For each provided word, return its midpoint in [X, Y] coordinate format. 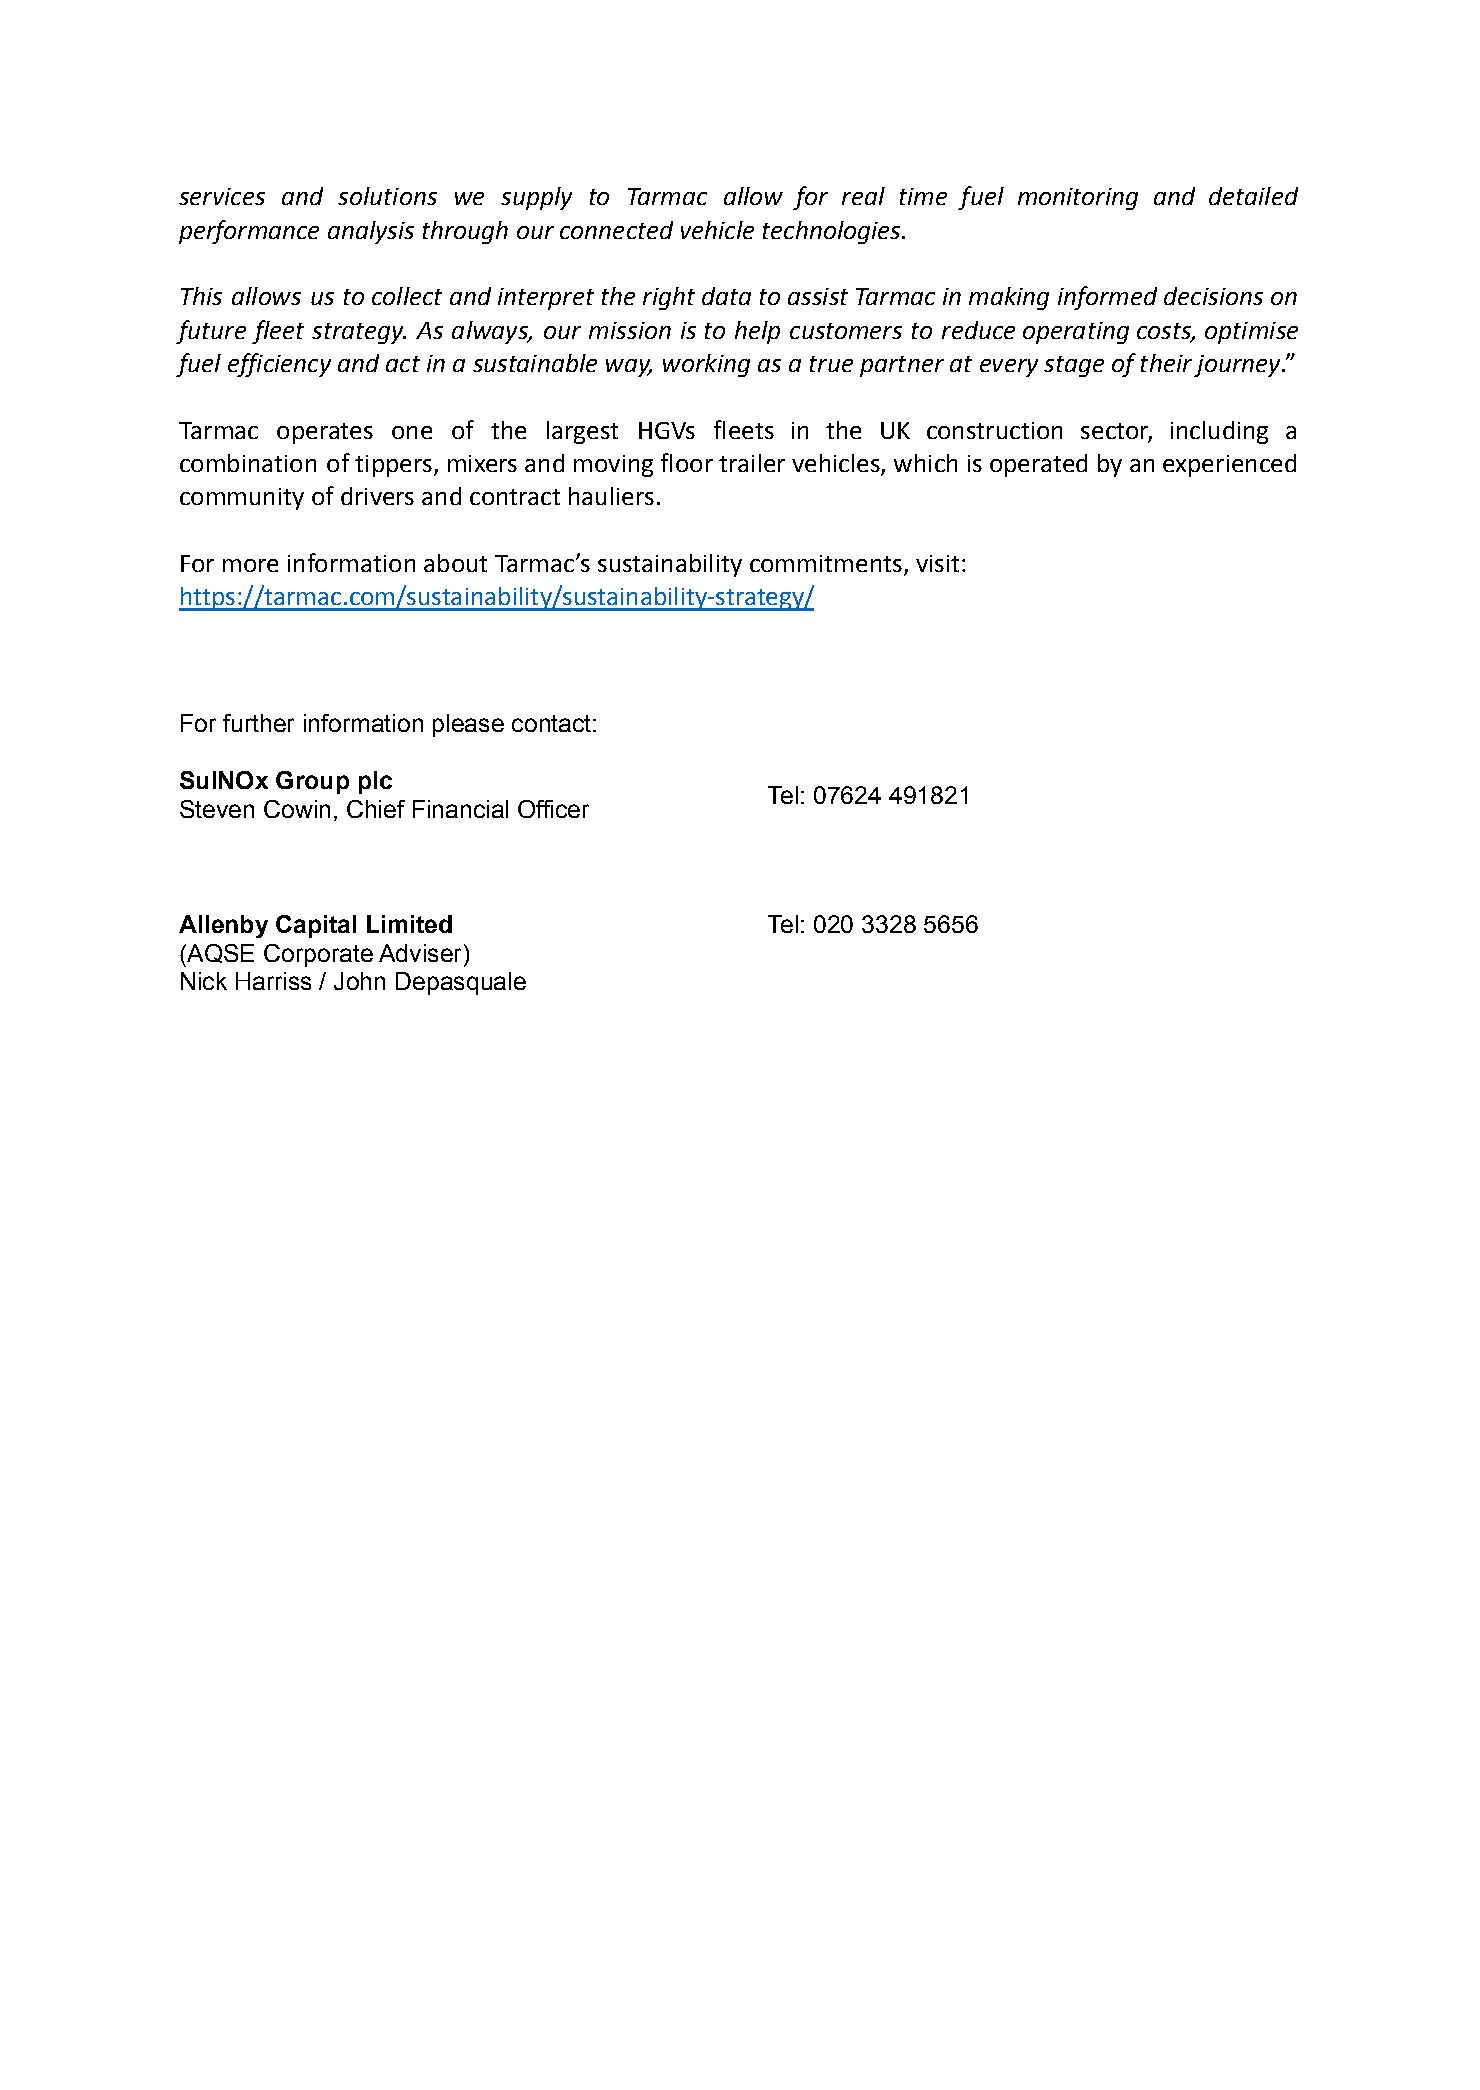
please [468, 725]
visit [937, 563]
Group [312, 782]
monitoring [1078, 199]
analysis [371, 232]
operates [325, 433]
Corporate [318, 955]
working [706, 365]
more [250, 565]
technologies [833, 232]
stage [1074, 366]
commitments [826, 563]
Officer [553, 809]
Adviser [420, 953]
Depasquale [461, 983]
